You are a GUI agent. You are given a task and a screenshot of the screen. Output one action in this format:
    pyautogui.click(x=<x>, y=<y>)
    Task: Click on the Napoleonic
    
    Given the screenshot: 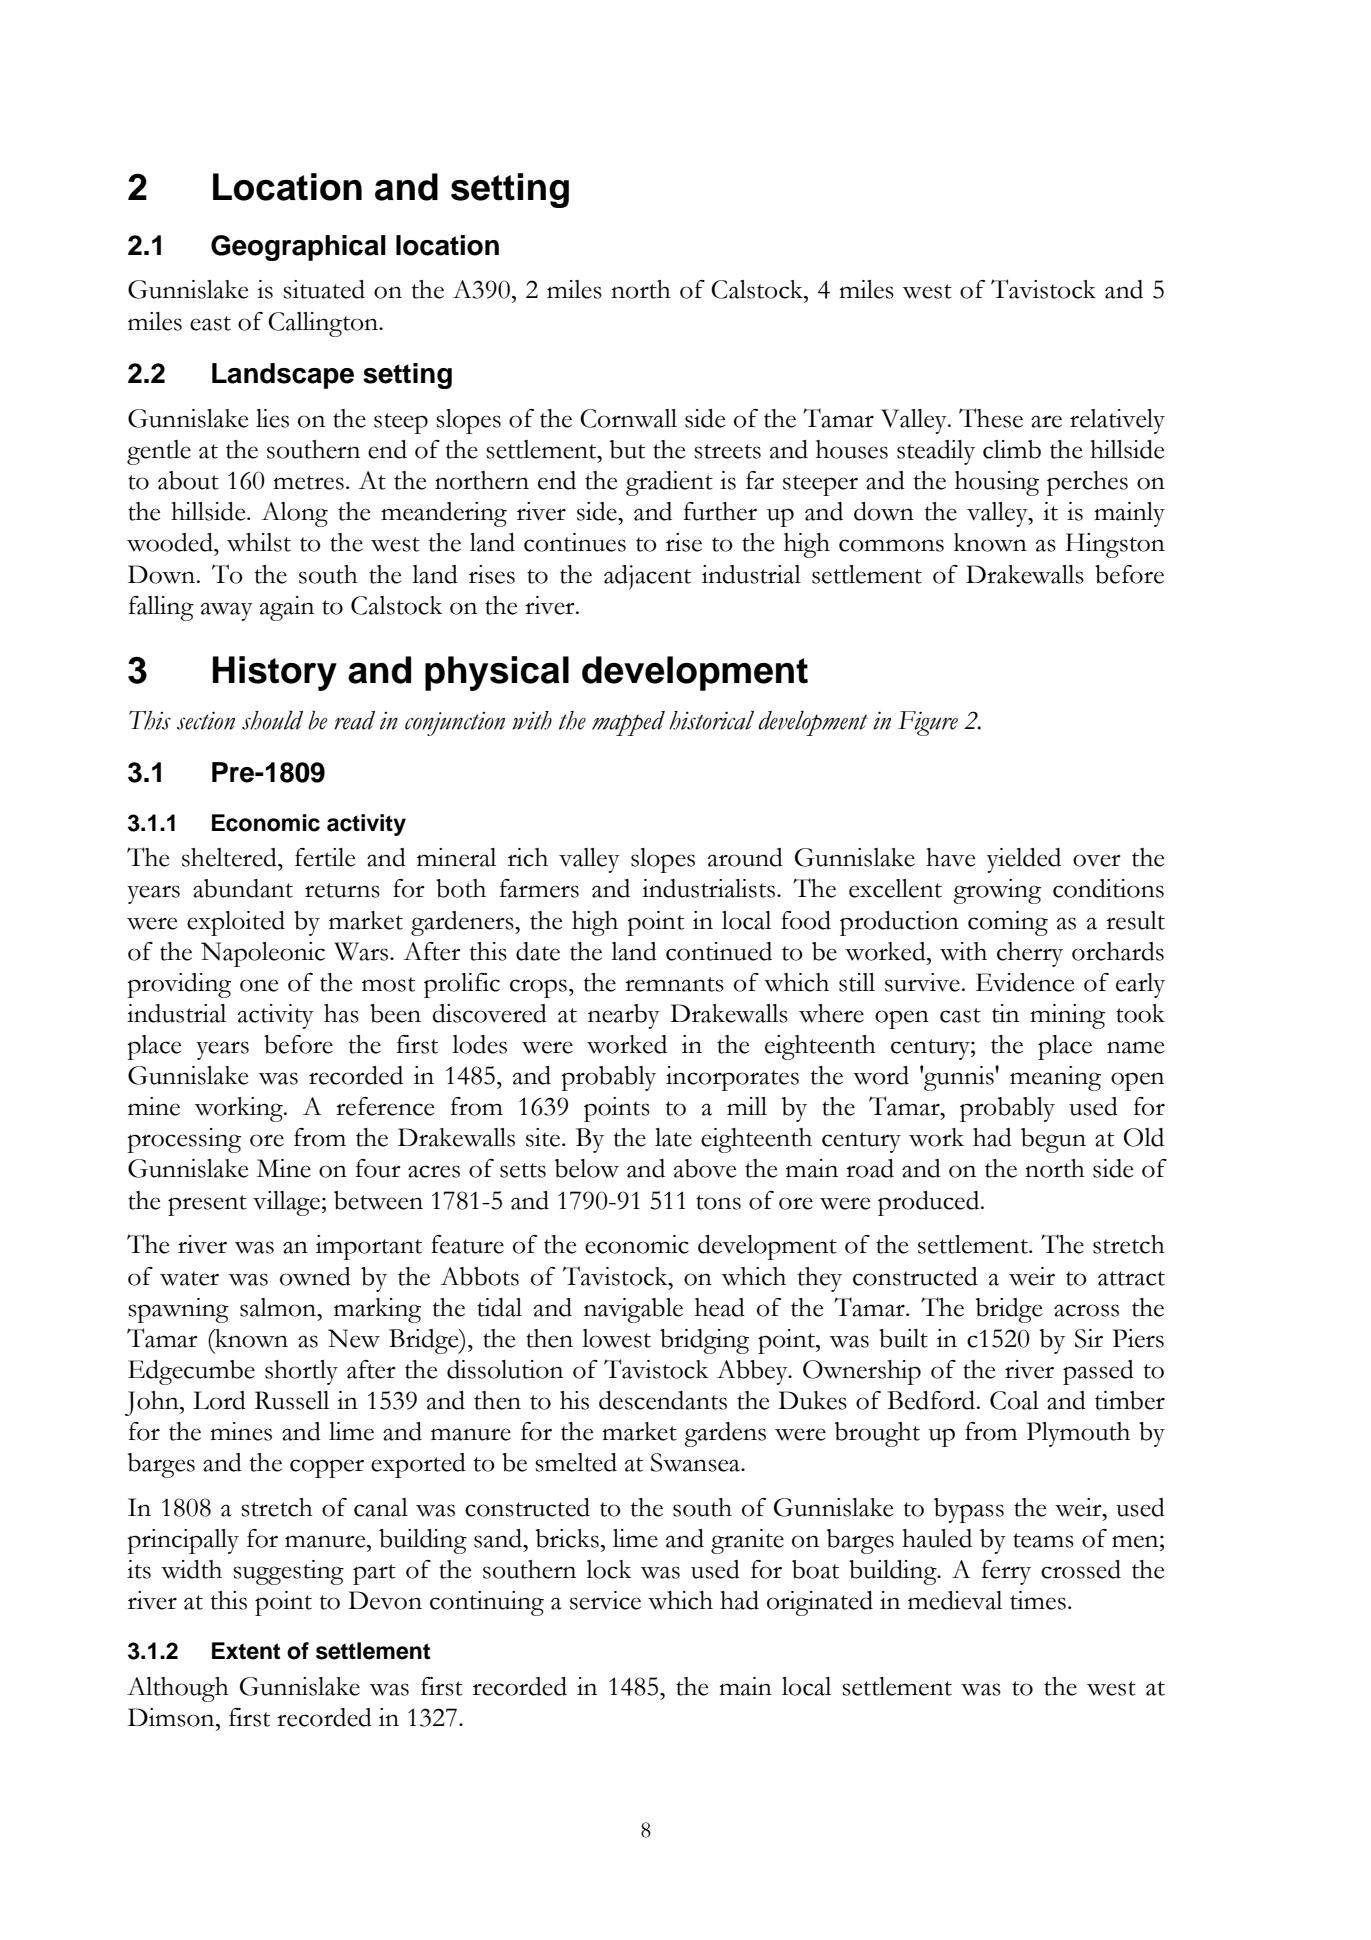 What is the action you would take?
    pyautogui.click(x=263, y=954)
